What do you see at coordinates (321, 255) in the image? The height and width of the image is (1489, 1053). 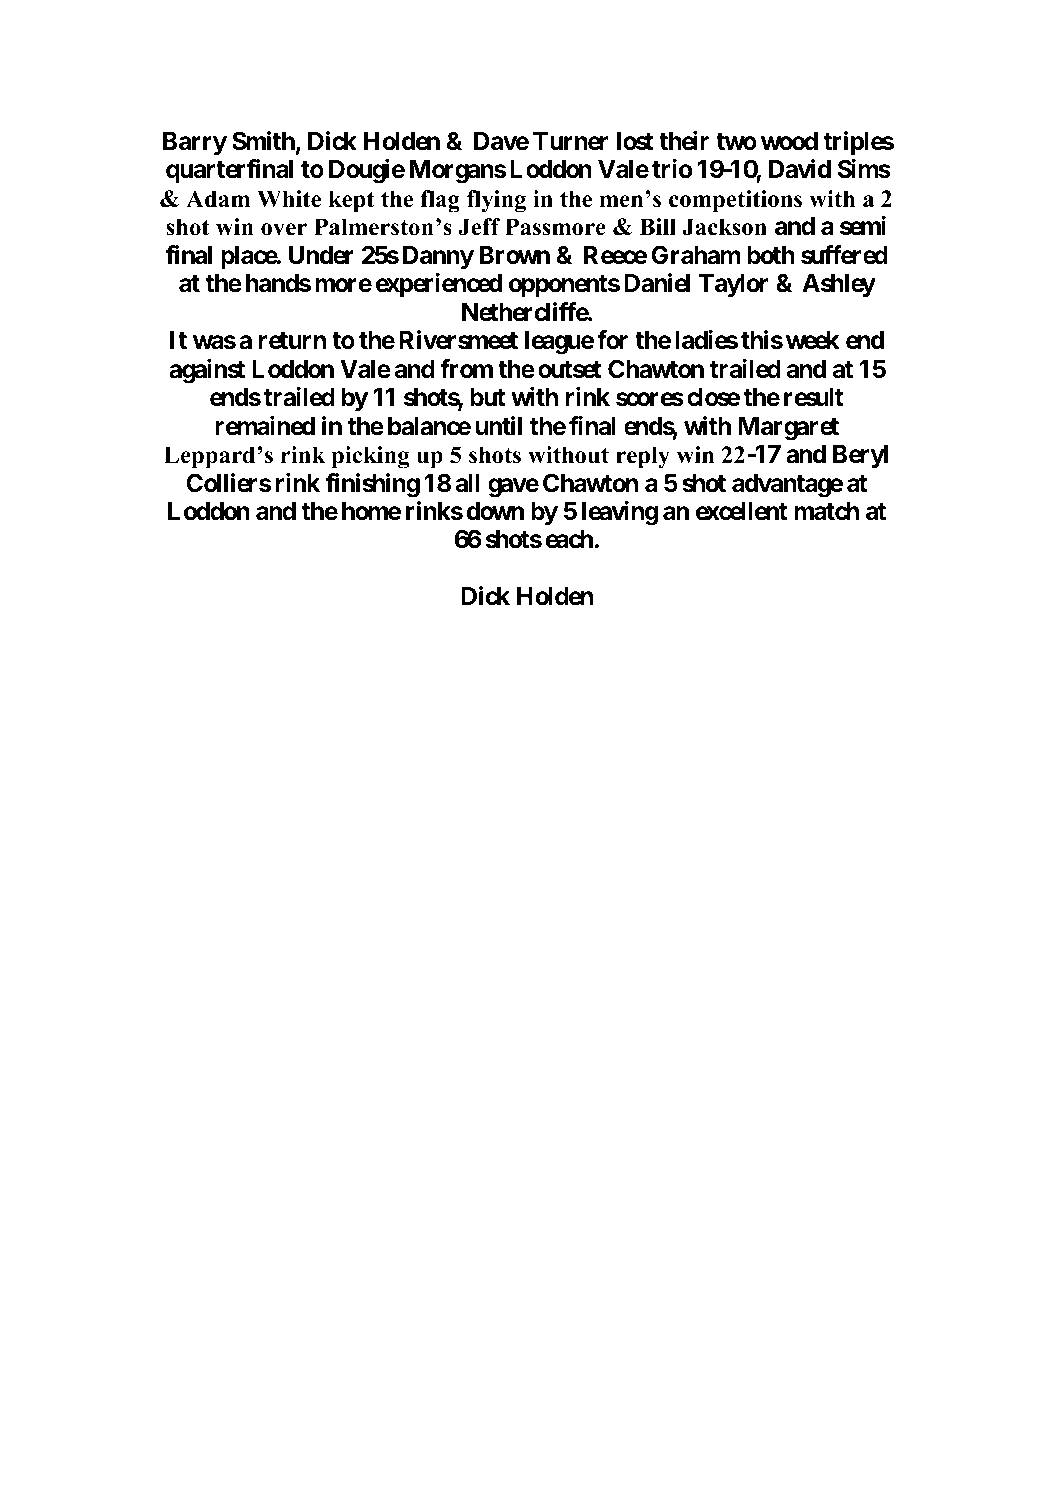 I see `Under` at bounding box center [321, 255].
